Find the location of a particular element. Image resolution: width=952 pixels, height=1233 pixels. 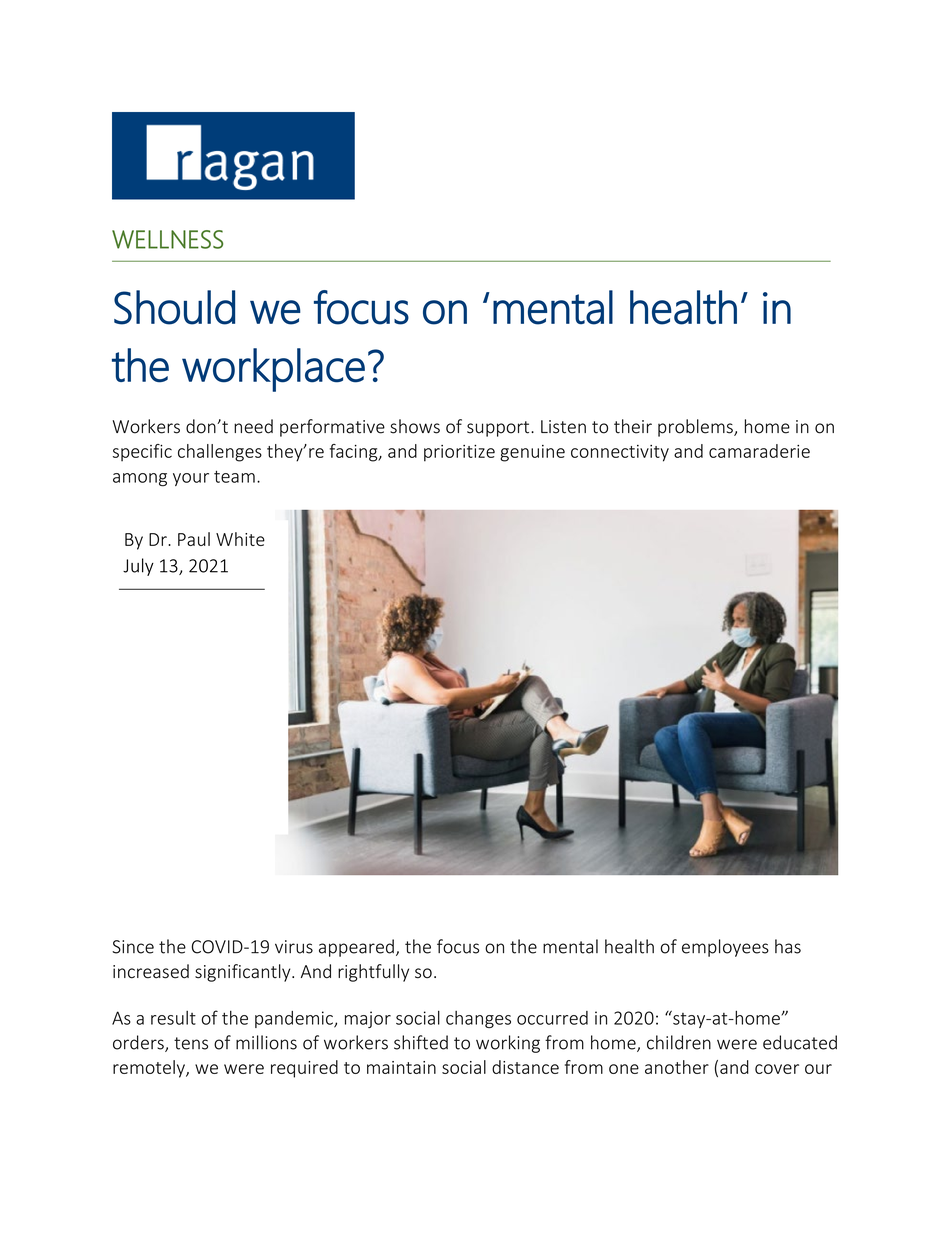

connectivity is located at coordinates (620, 453).
